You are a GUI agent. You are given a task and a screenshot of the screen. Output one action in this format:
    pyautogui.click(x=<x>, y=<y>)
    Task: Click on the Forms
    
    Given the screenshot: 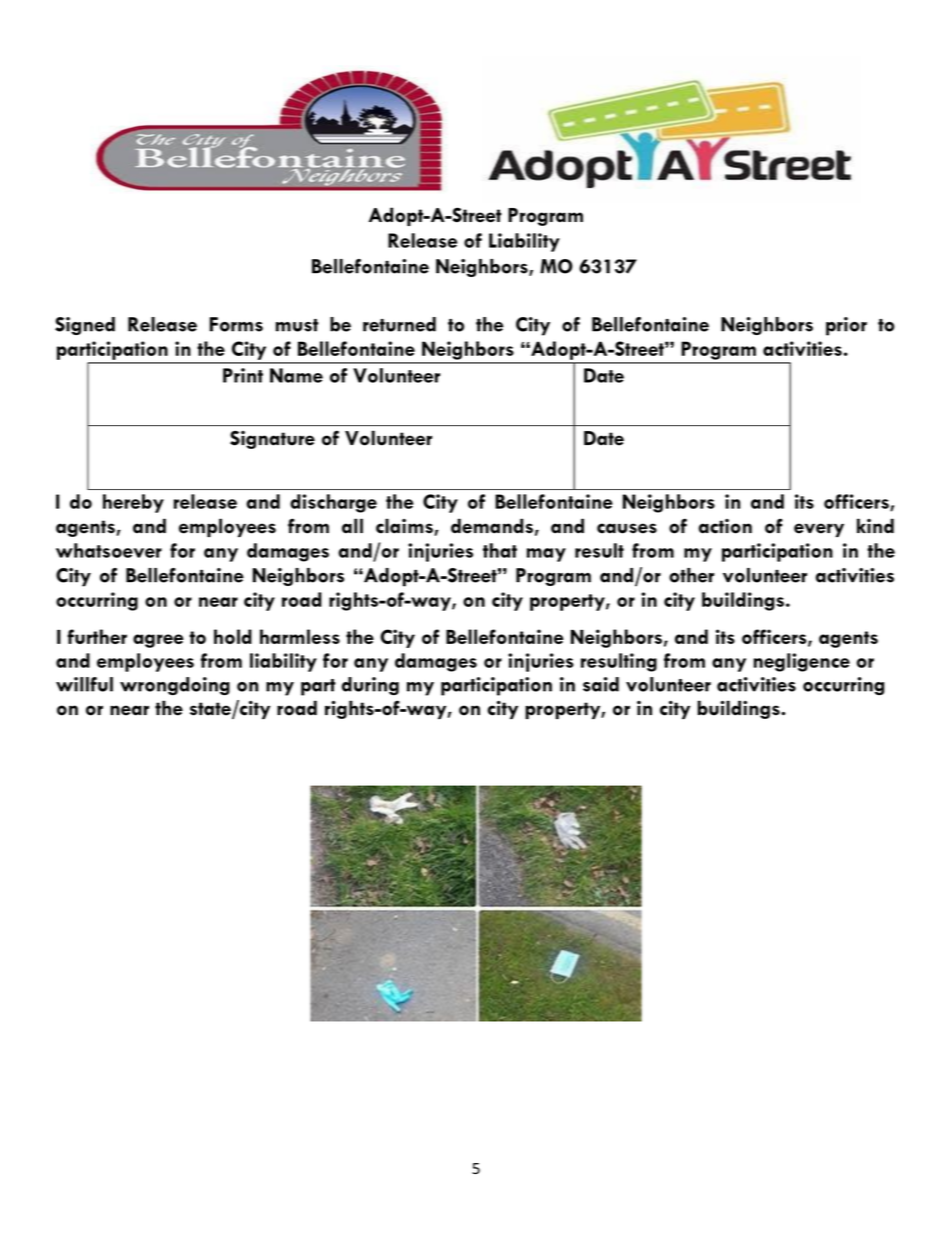 What is the action you would take?
    pyautogui.click(x=236, y=324)
